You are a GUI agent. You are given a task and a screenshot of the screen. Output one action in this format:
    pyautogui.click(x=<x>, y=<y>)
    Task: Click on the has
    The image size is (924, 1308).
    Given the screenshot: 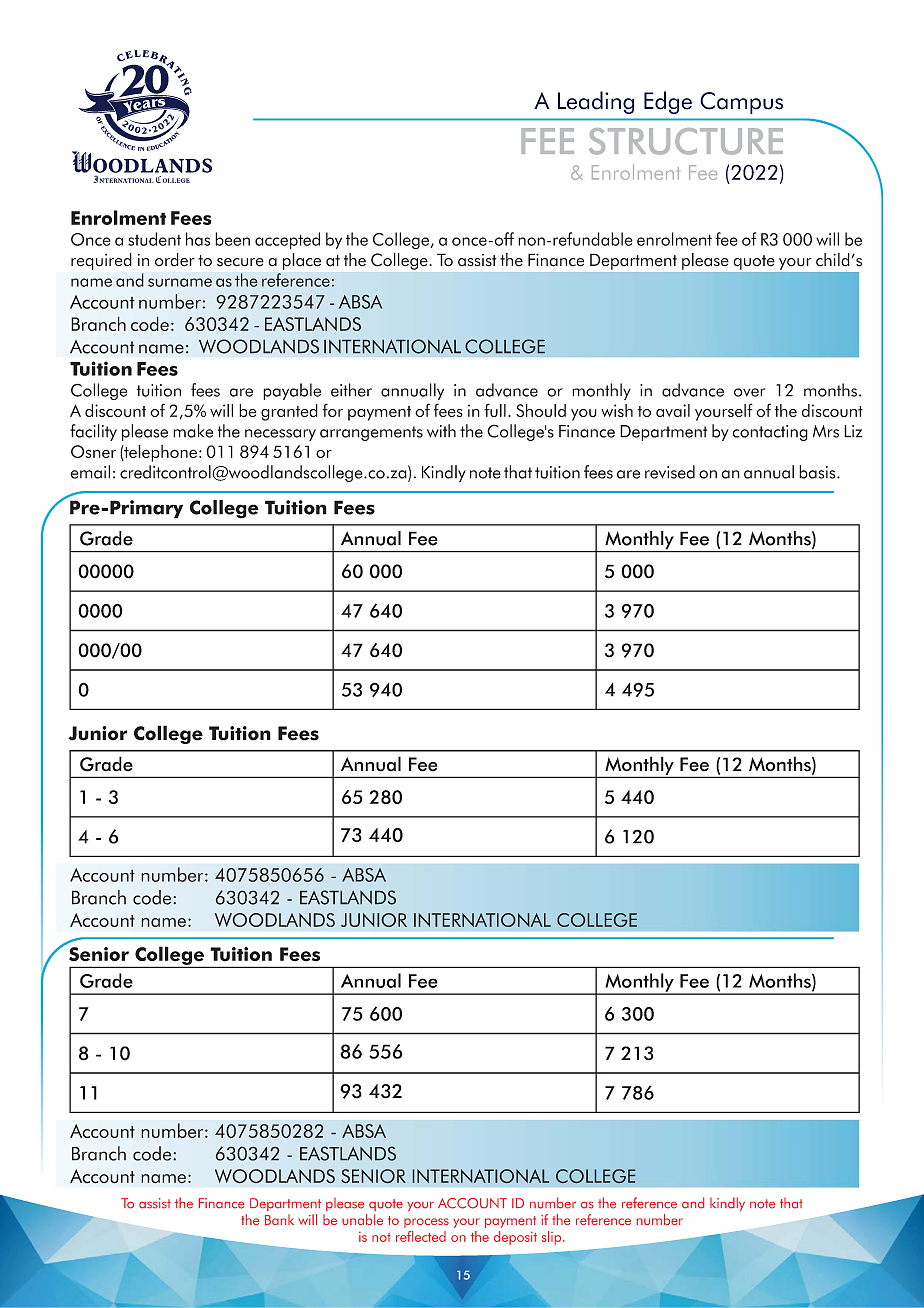 What is the action you would take?
    pyautogui.click(x=198, y=239)
